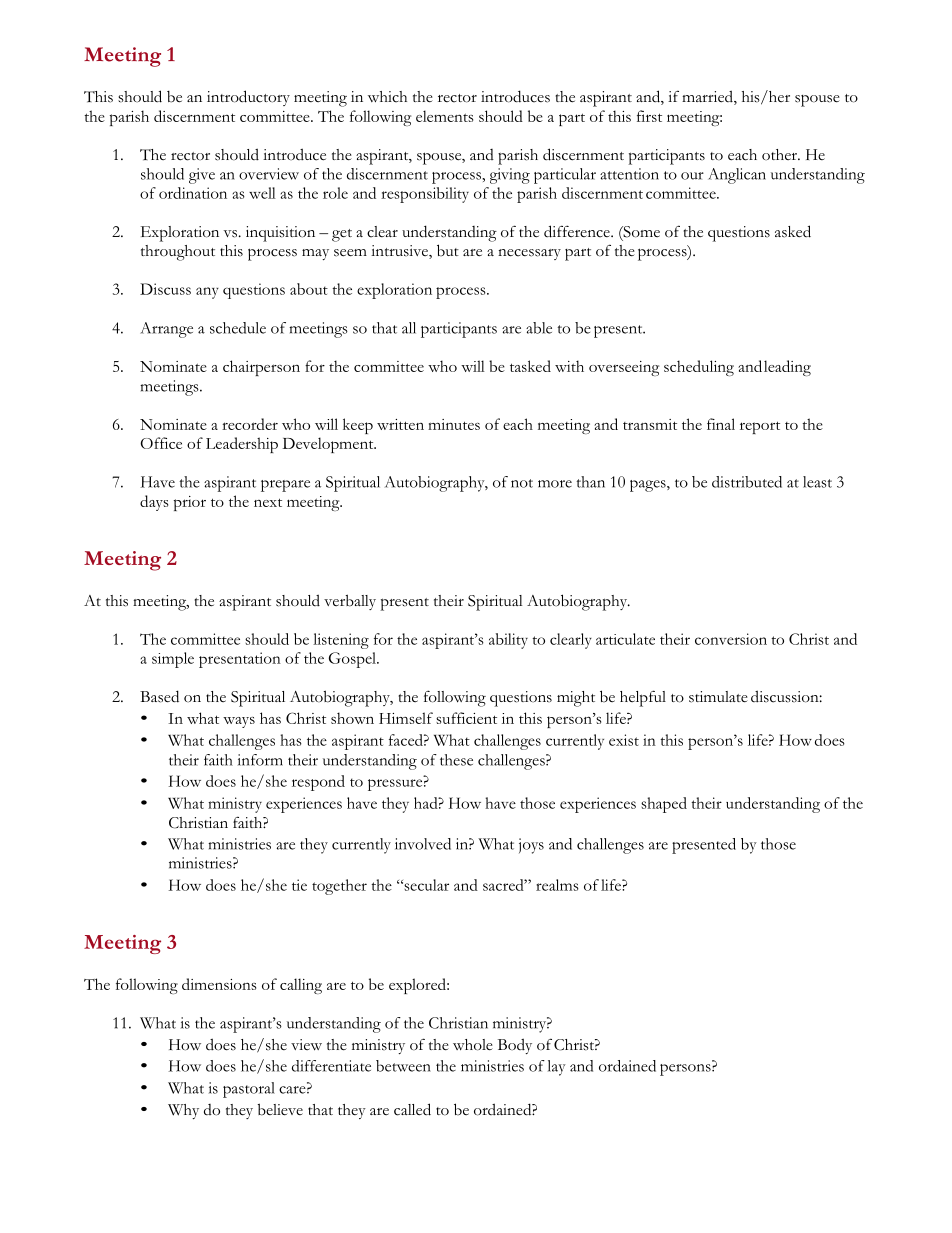 The height and width of the document is (1233, 952). What do you see at coordinates (238, 328) in the document?
I see `schedule` at bounding box center [238, 328].
